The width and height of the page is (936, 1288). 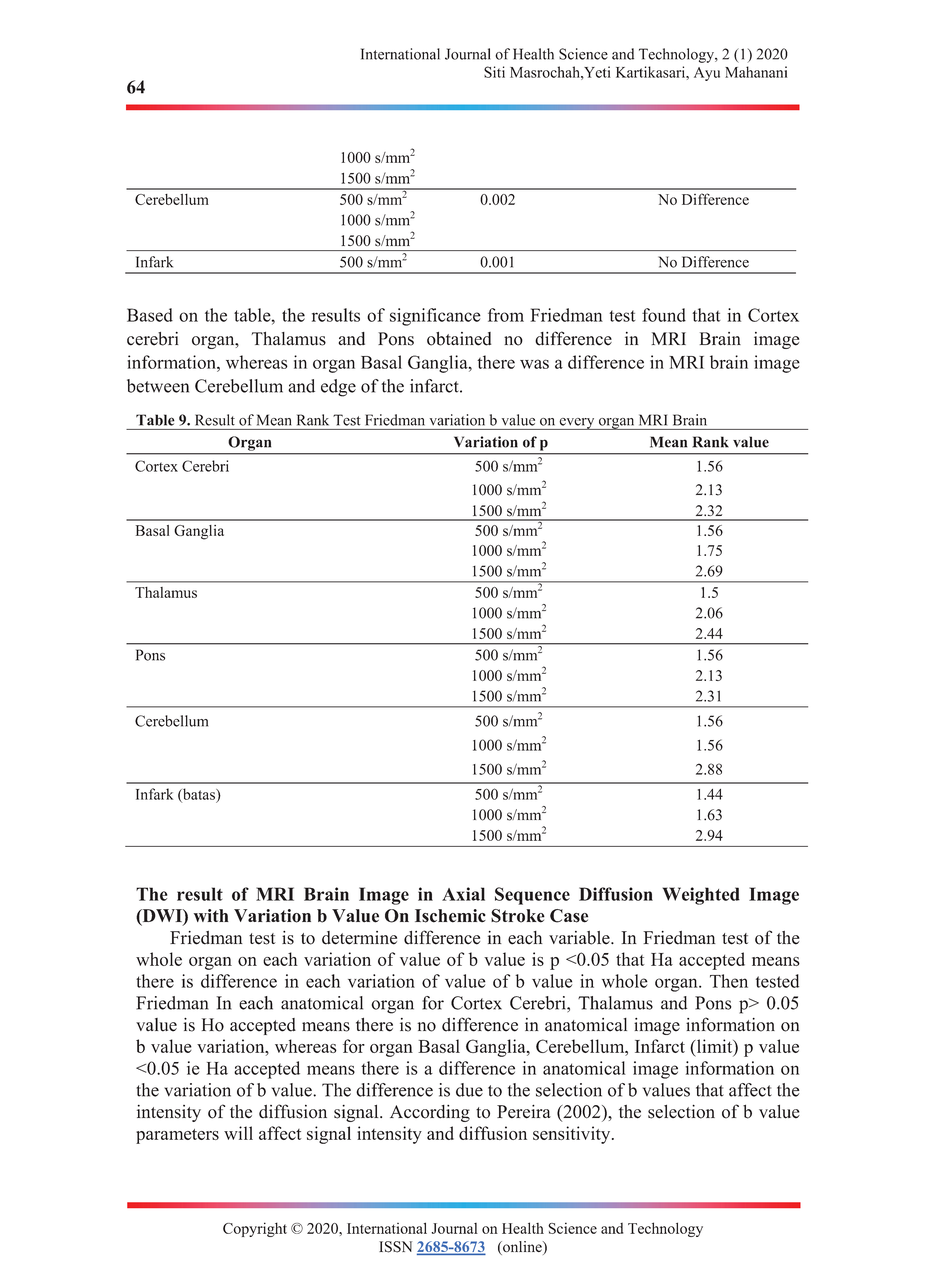 What do you see at coordinates (463, 894) in the page?
I see `Axial` at bounding box center [463, 894].
